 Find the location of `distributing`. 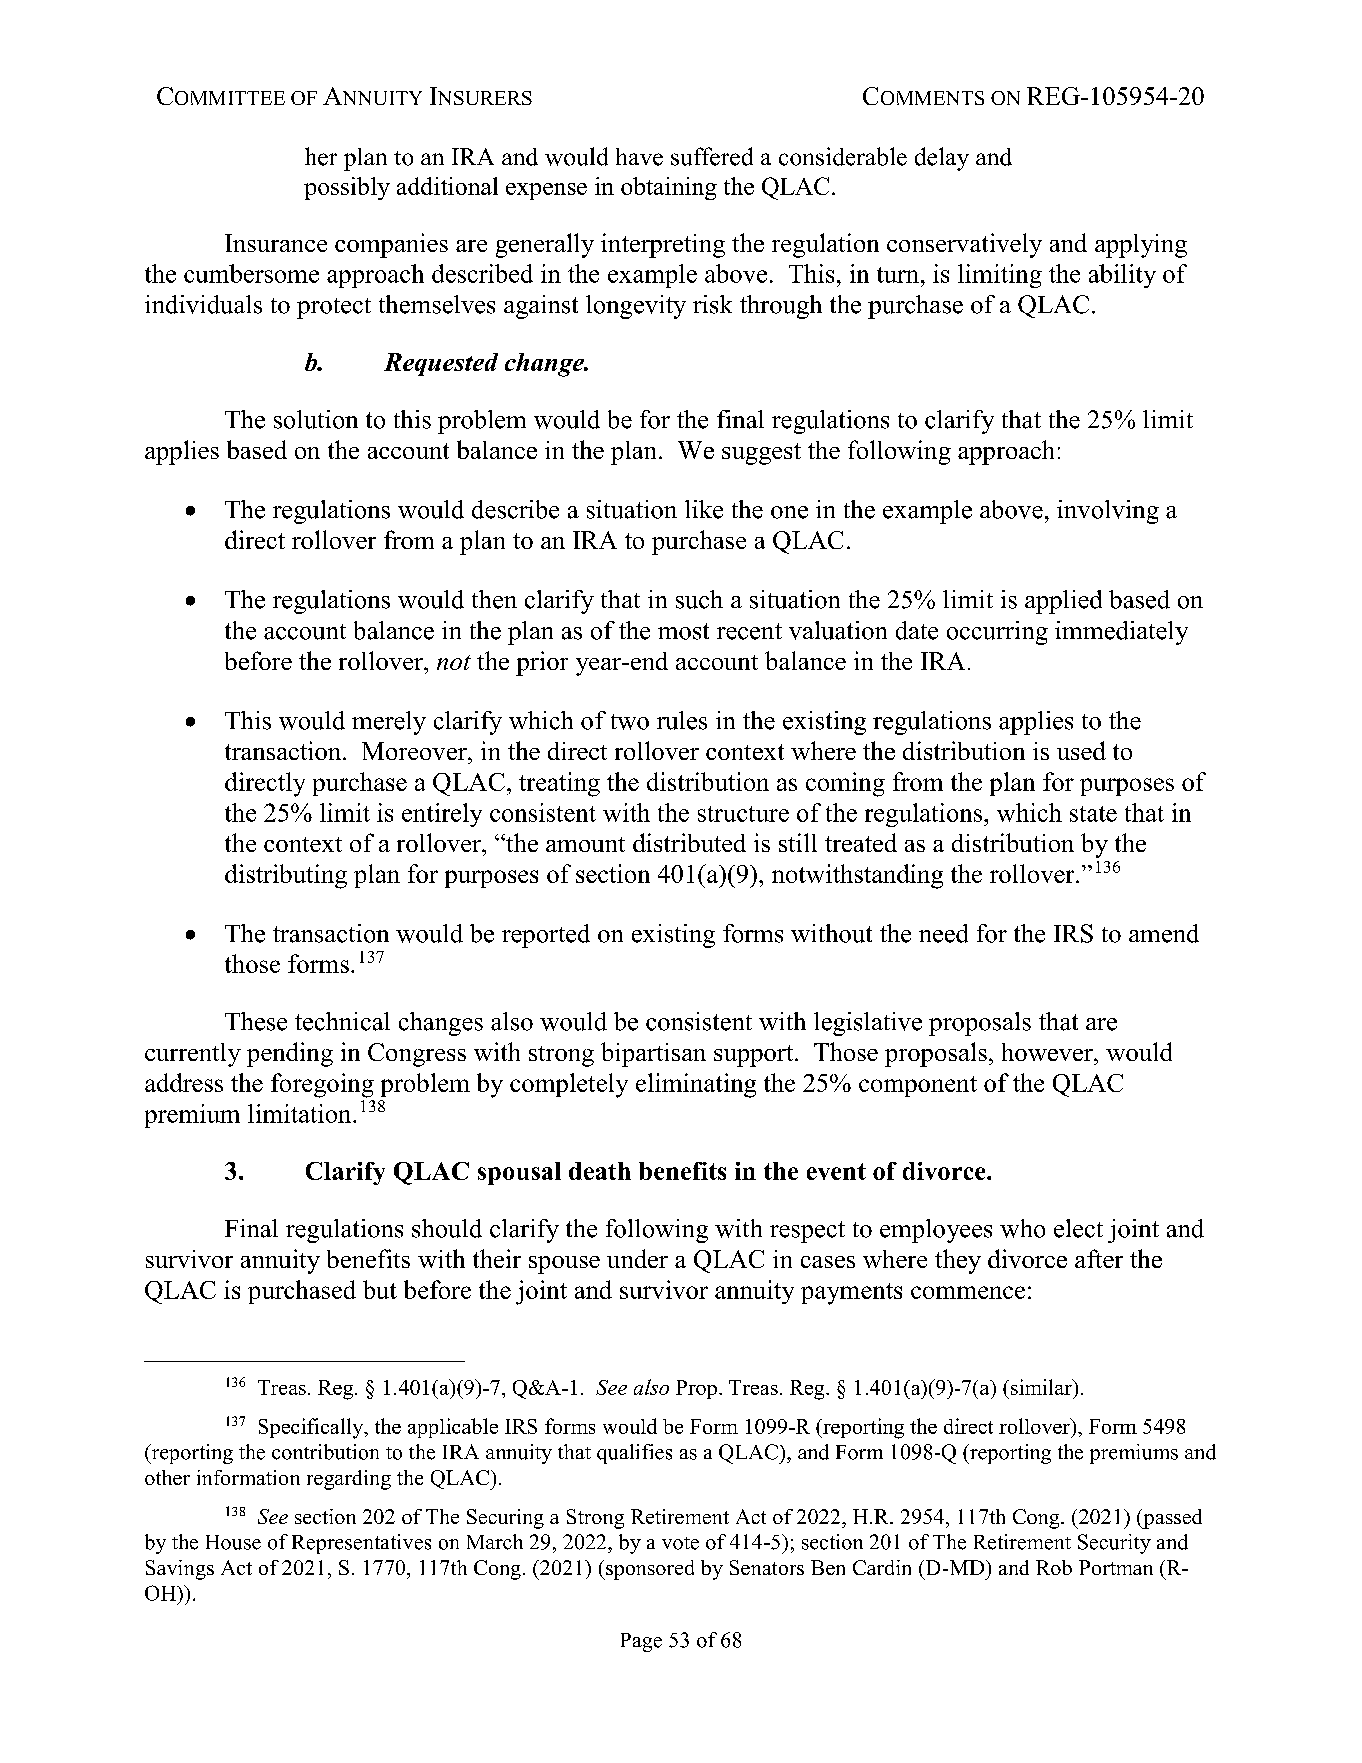

distributing is located at coordinates (286, 876).
